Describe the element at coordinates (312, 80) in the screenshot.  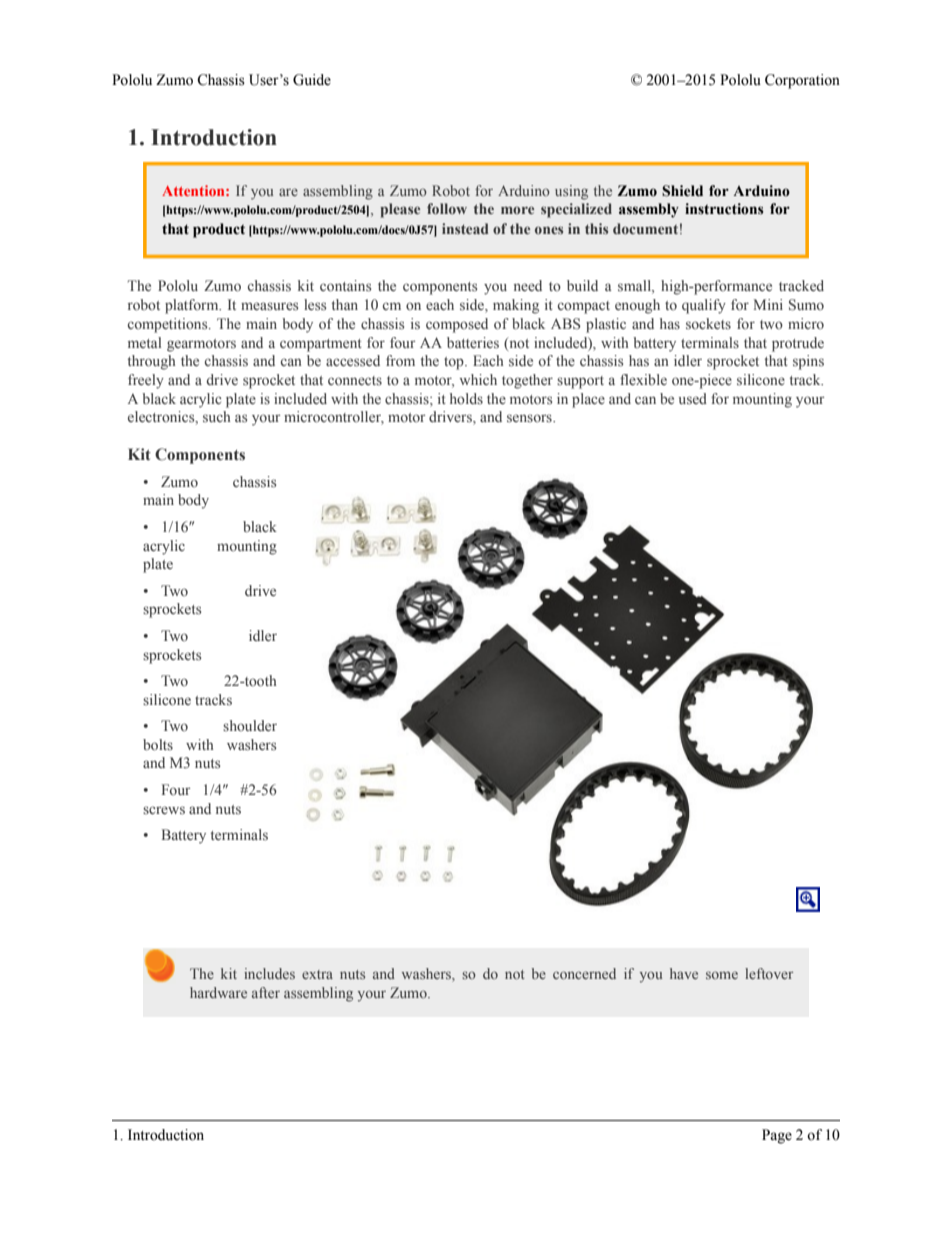
I see `Guide` at that location.
